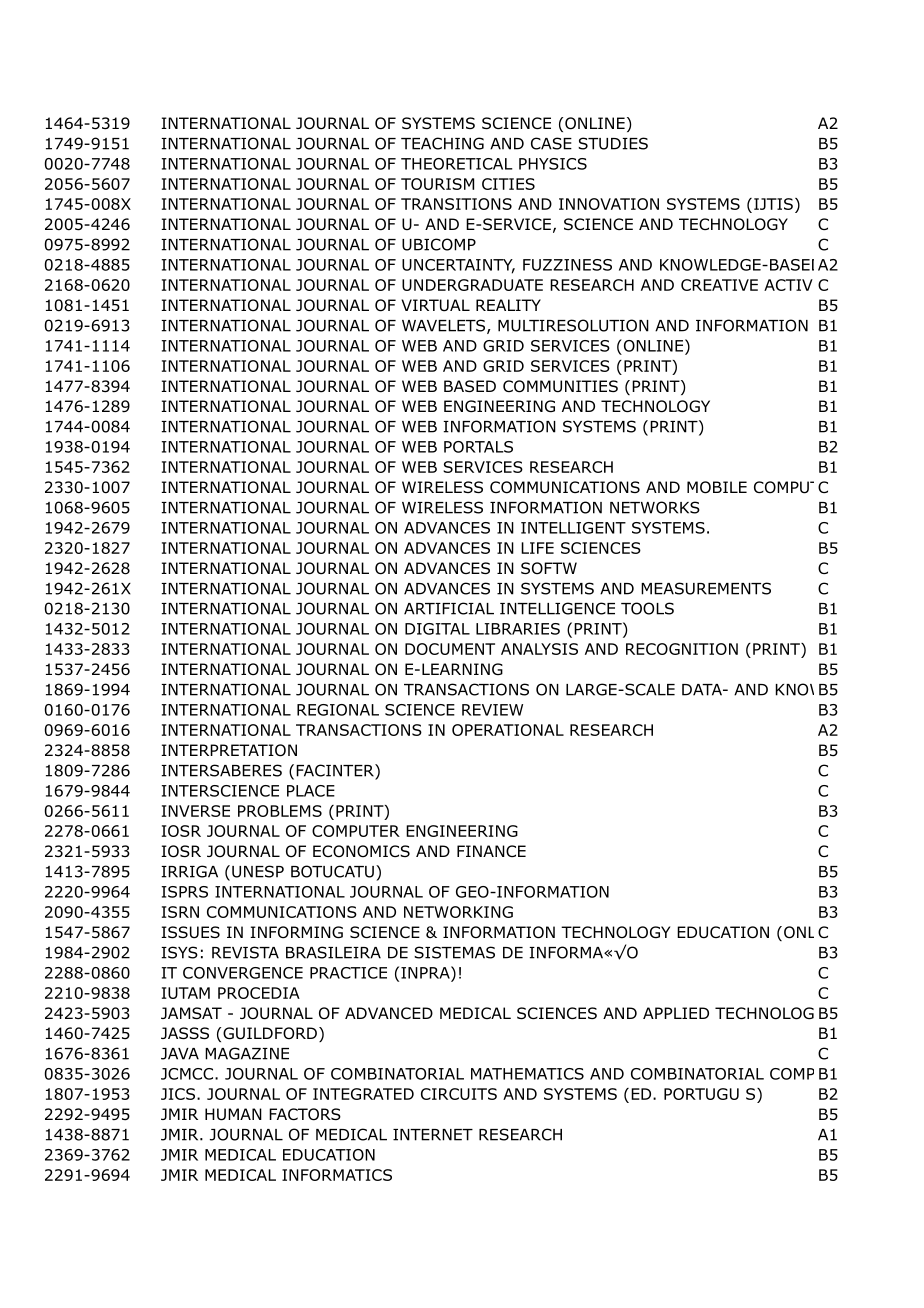 The height and width of the page is (1308, 924). Describe the element at coordinates (537, 548) in the page. I see `LIFE` at that location.
